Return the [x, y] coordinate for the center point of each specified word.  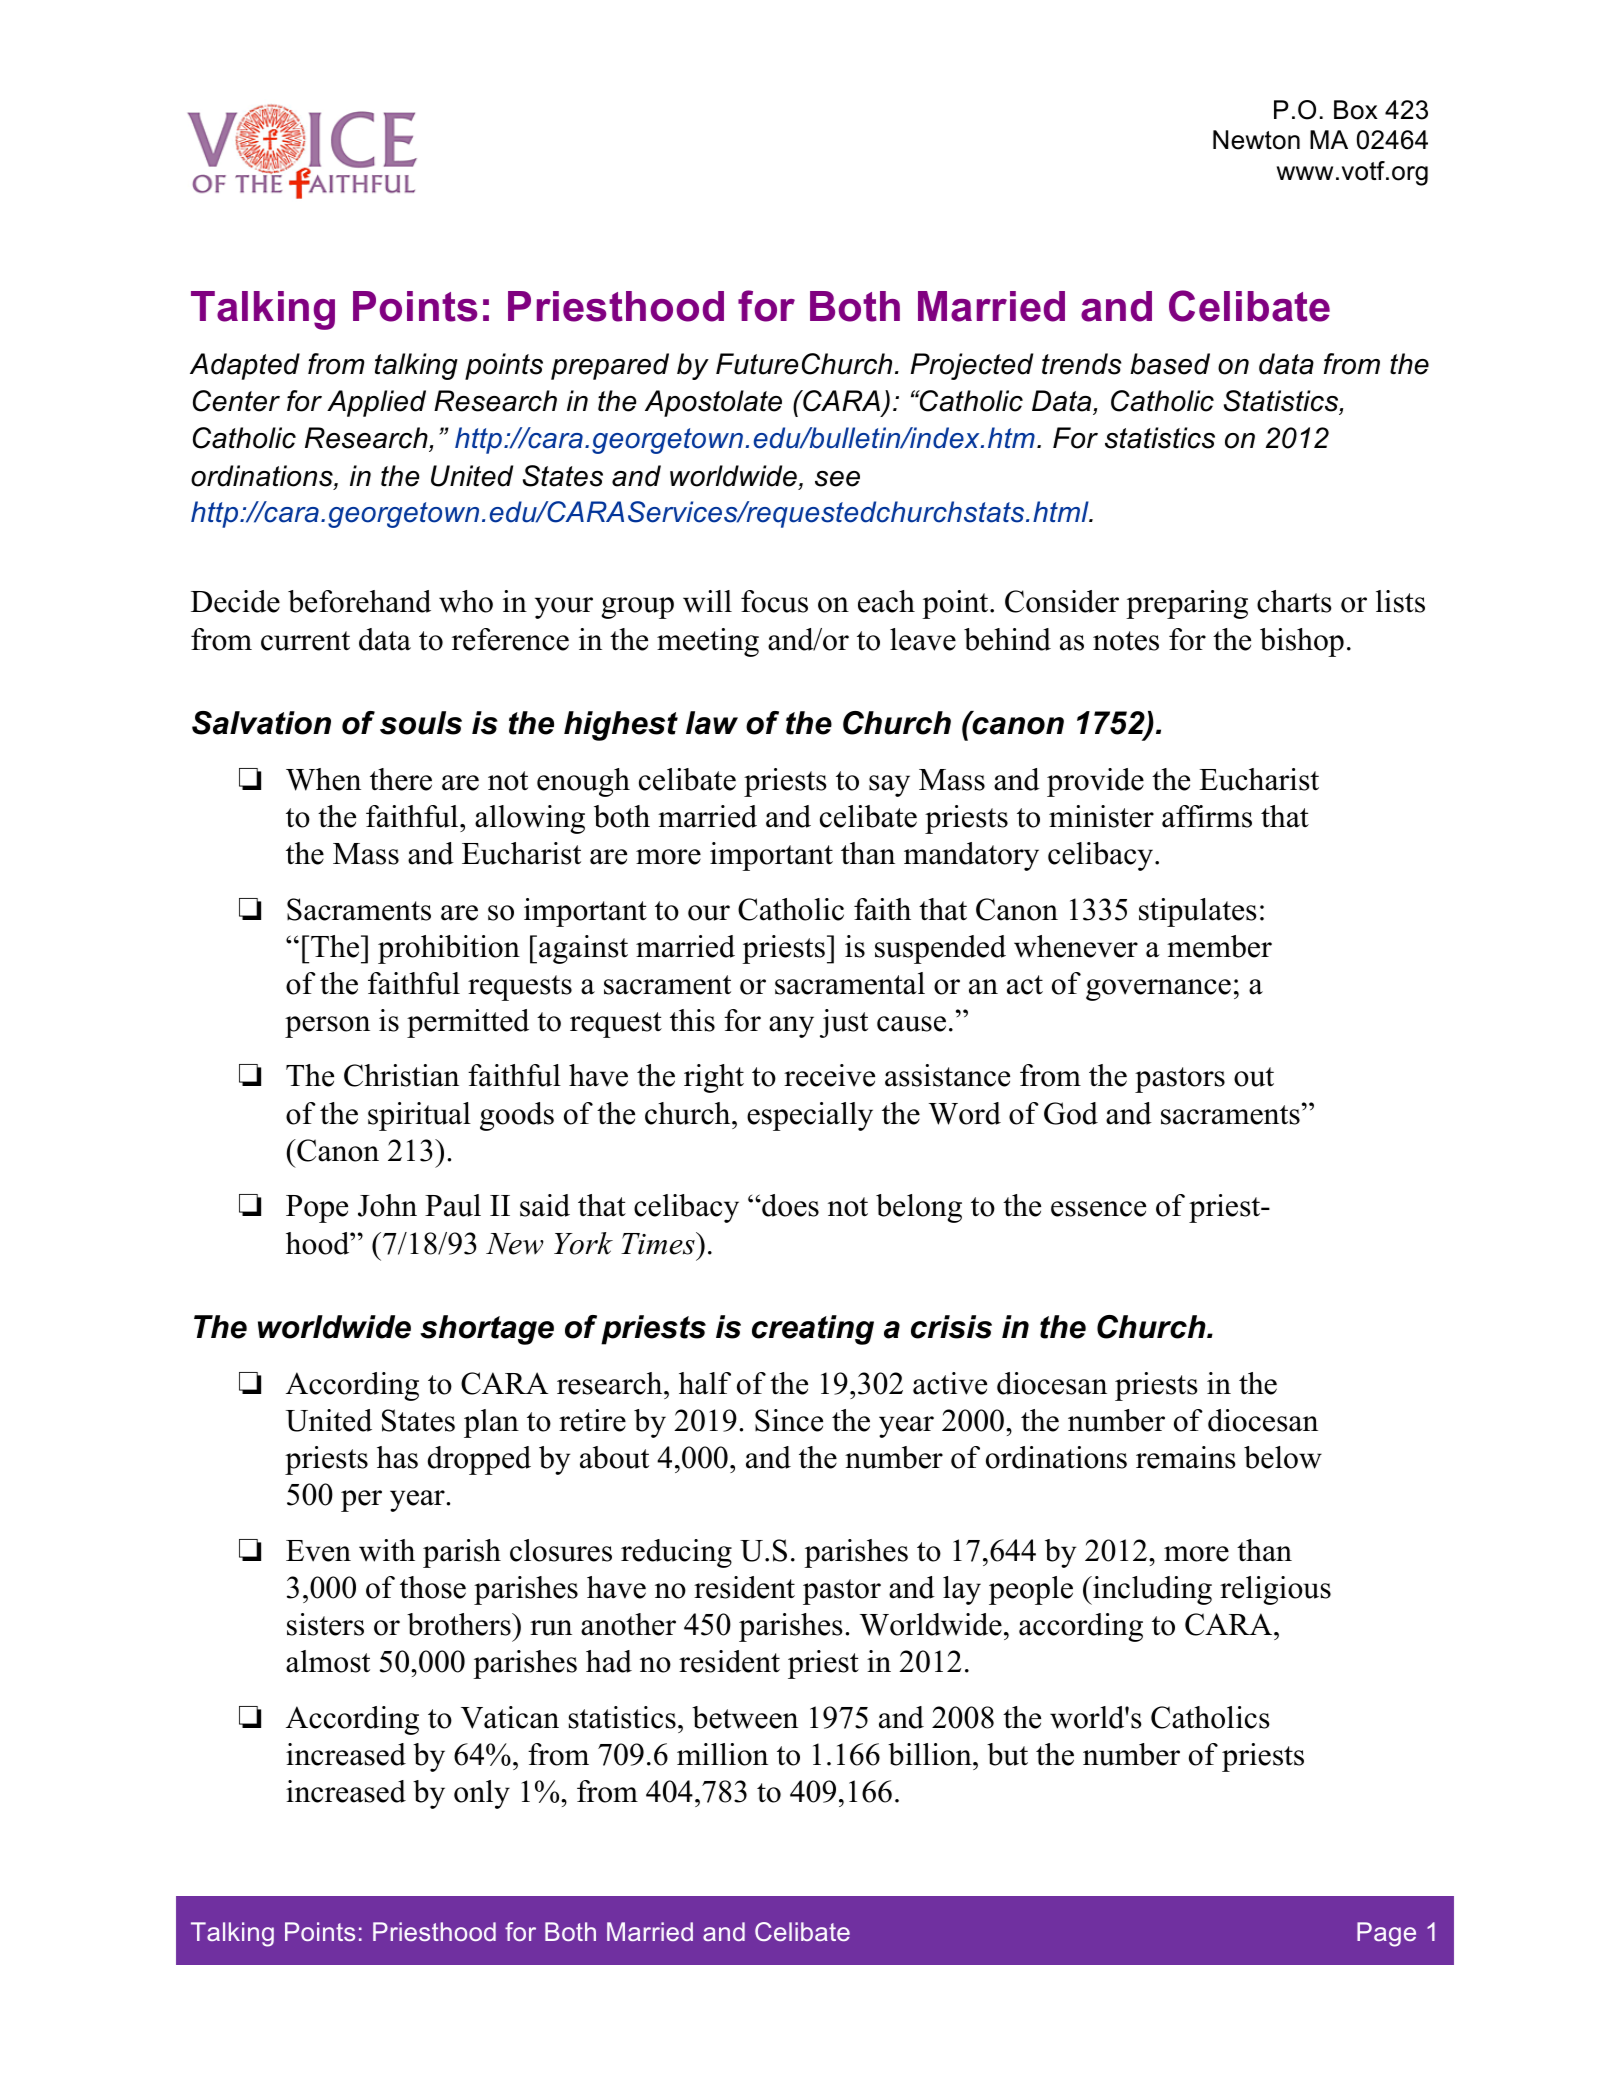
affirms [1207, 816]
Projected [972, 366]
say [889, 786]
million [722, 1754]
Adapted [245, 366]
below [1283, 1457]
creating [813, 1330]
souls [421, 723]
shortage [487, 1330]
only [482, 1794]
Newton [1256, 140]
